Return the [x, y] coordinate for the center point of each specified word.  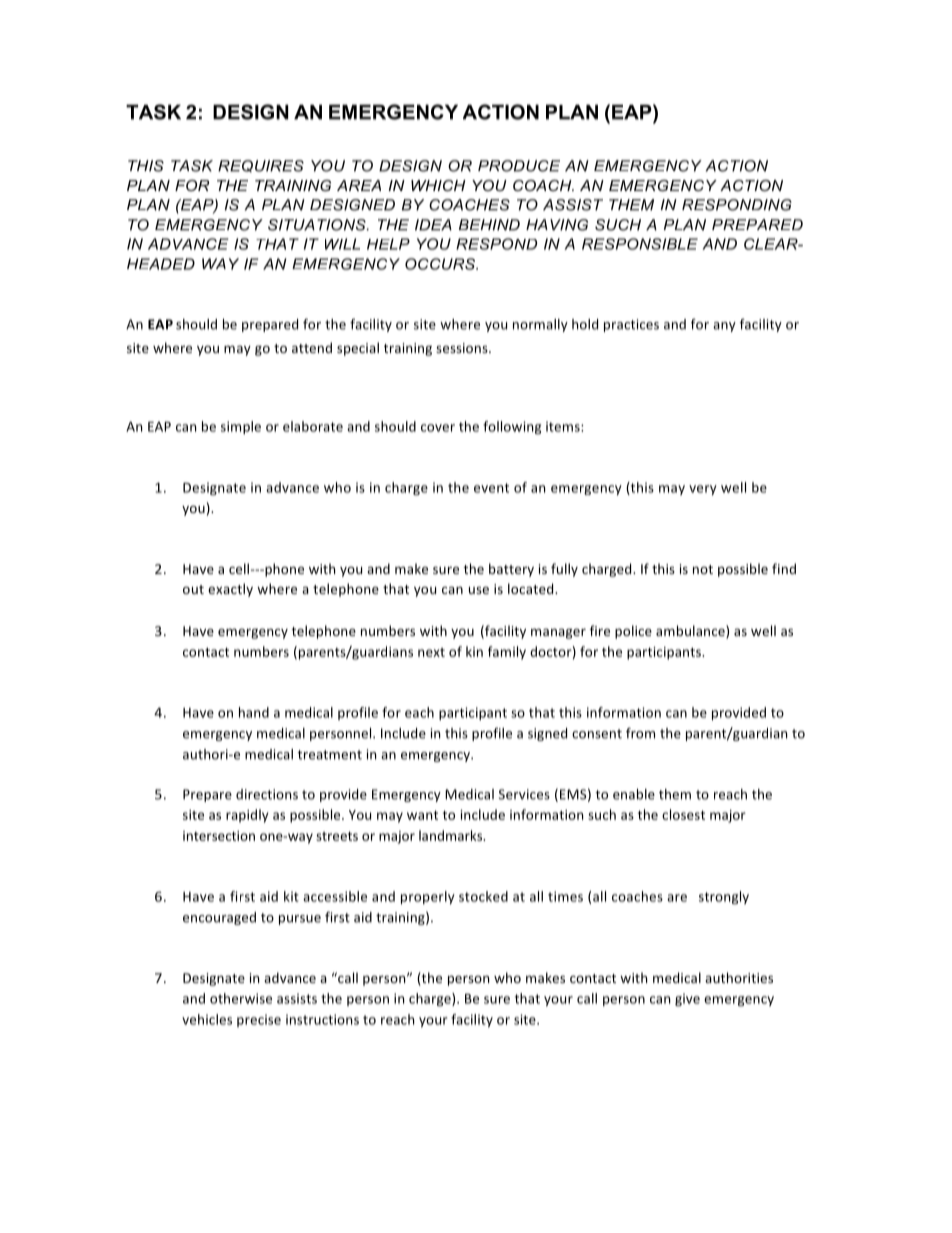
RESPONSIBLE [640, 244]
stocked [483, 896]
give [687, 1000]
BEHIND [489, 225]
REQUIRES [261, 166]
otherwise [241, 998]
